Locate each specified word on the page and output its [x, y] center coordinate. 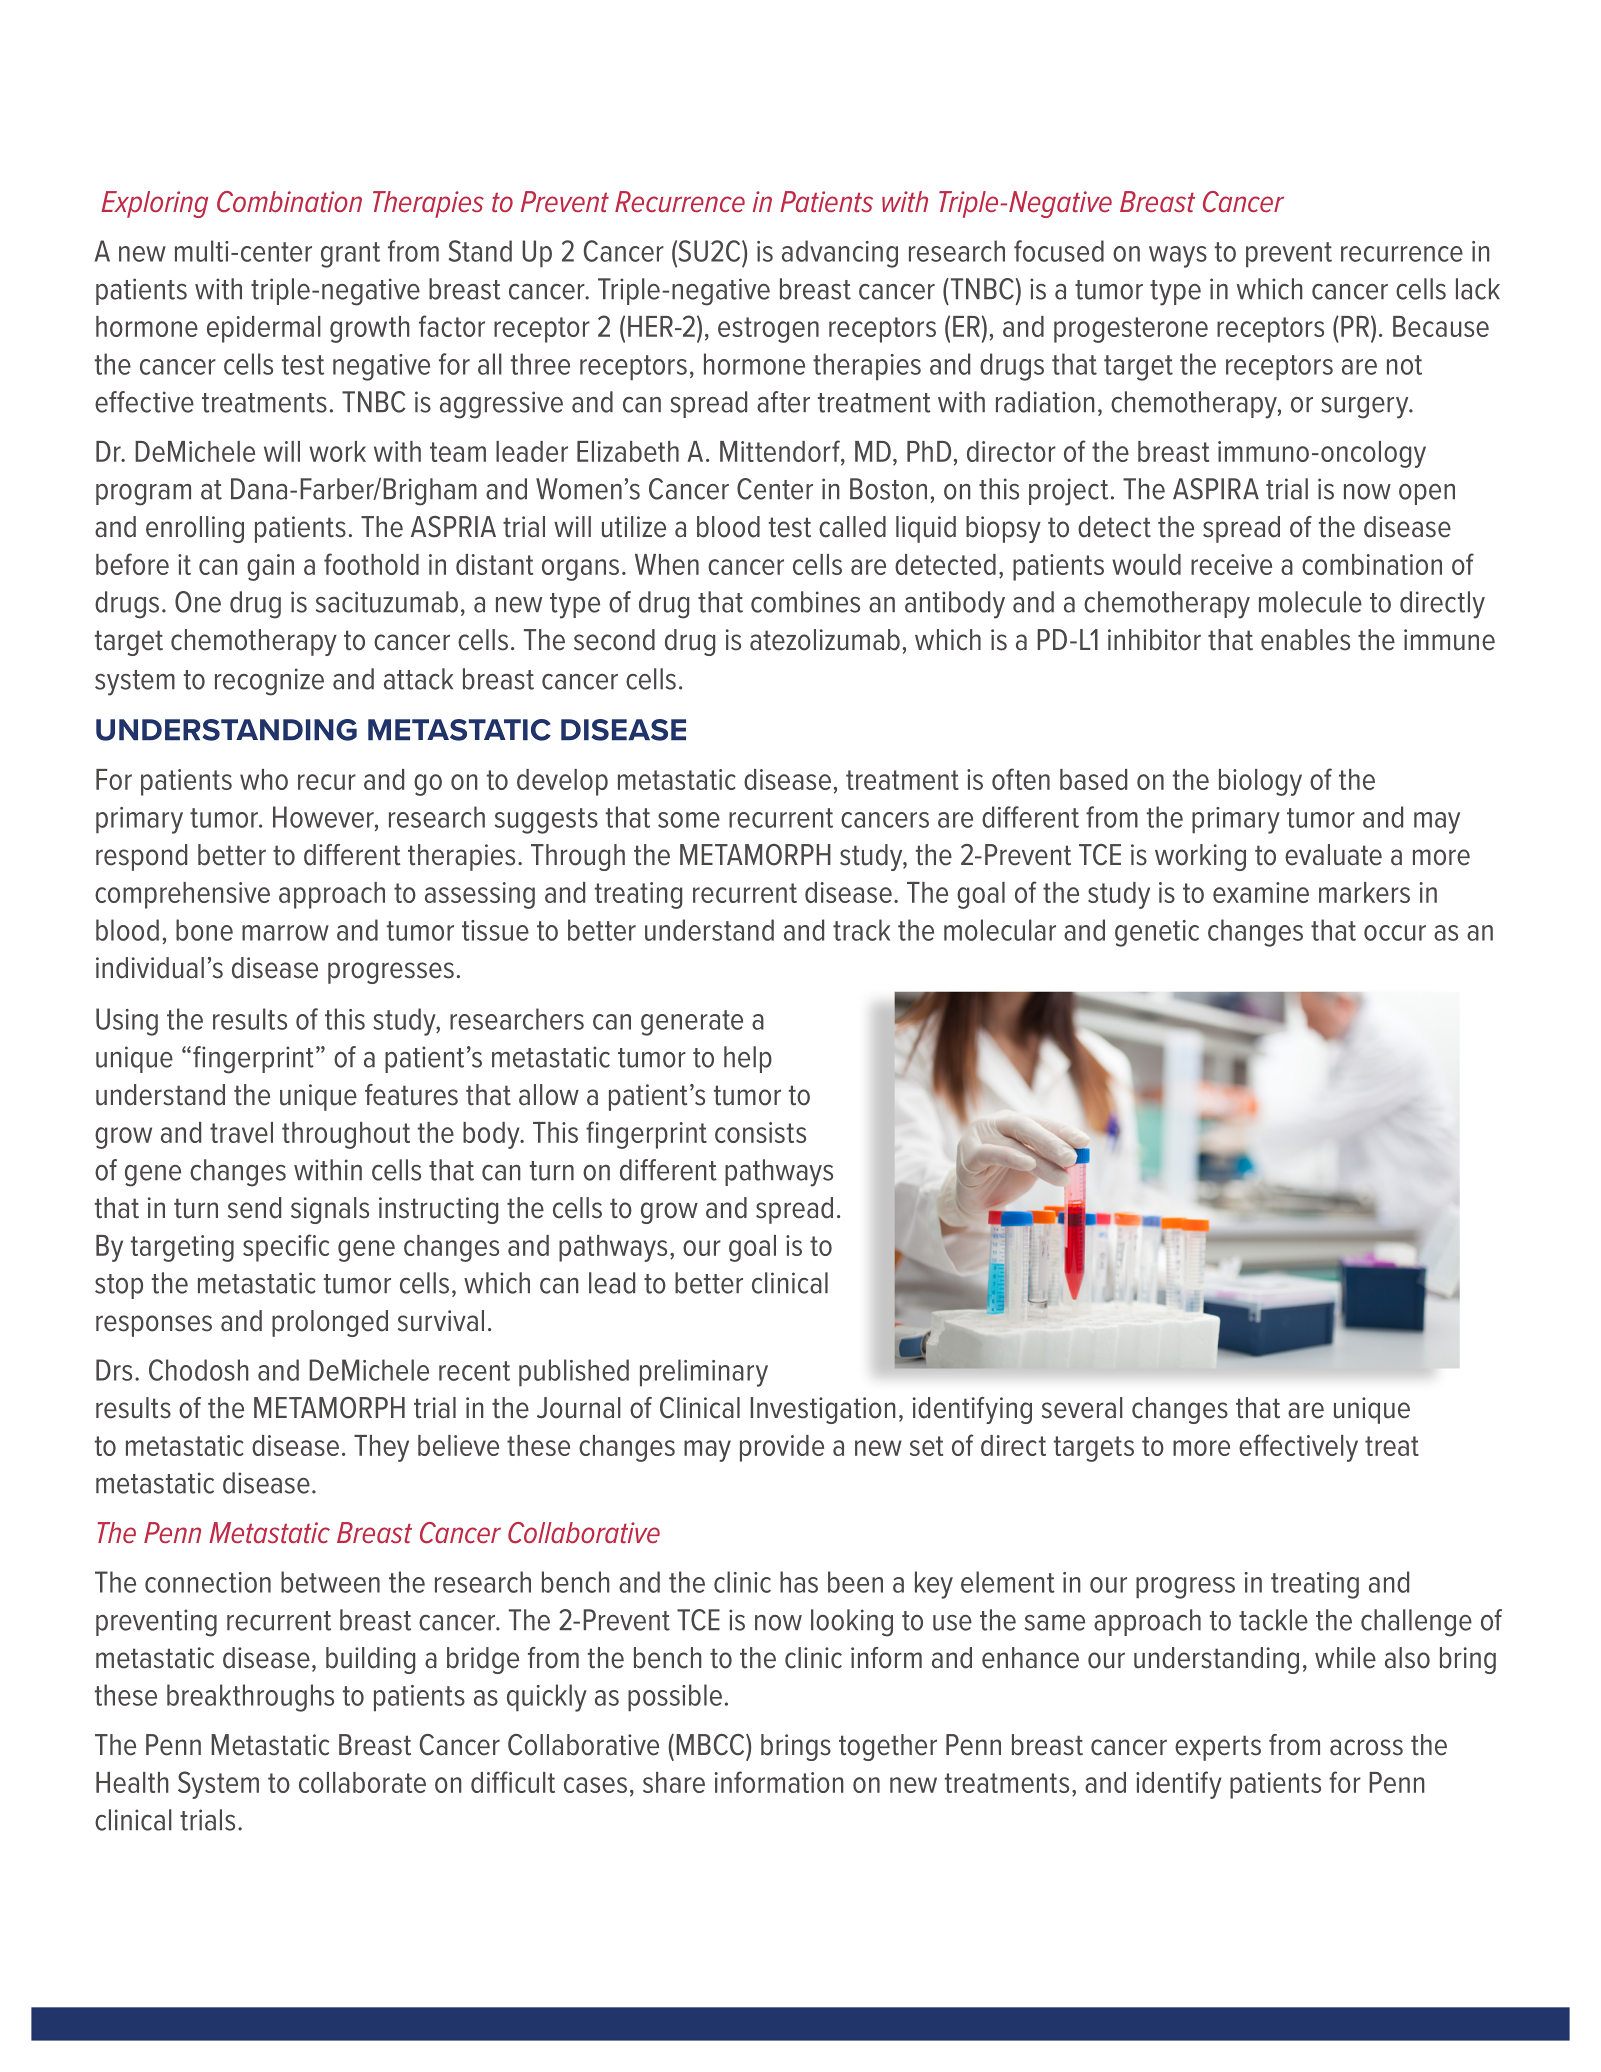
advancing [840, 254]
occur [1395, 933]
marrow [285, 933]
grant [350, 255]
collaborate [362, 1782]
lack [1478, 289]
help [748, 1059]
